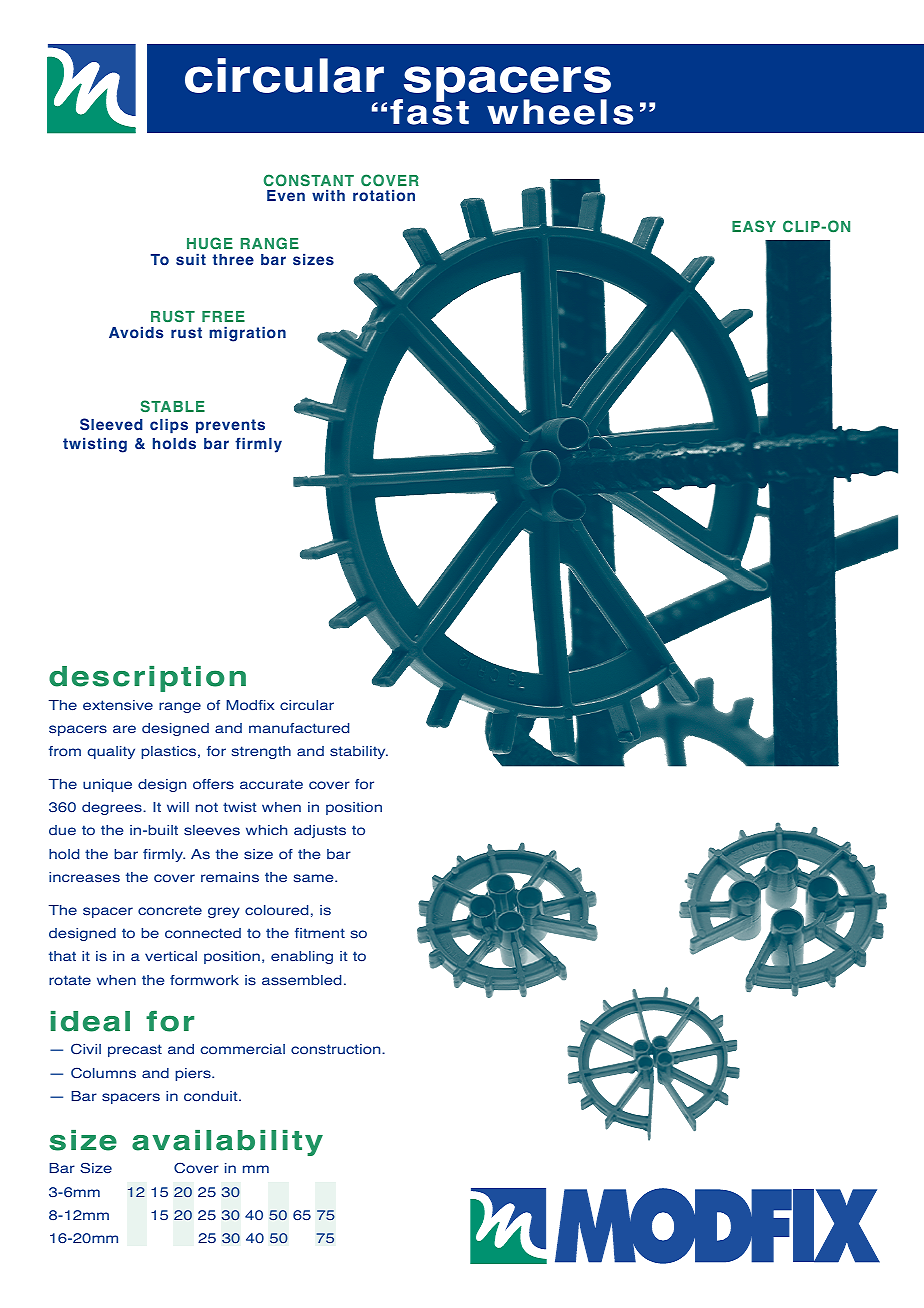 This screenshot has width=924, height=1308. Describe the element at coordinates (147, 679) in the screenshot. I see `description` at that location.
